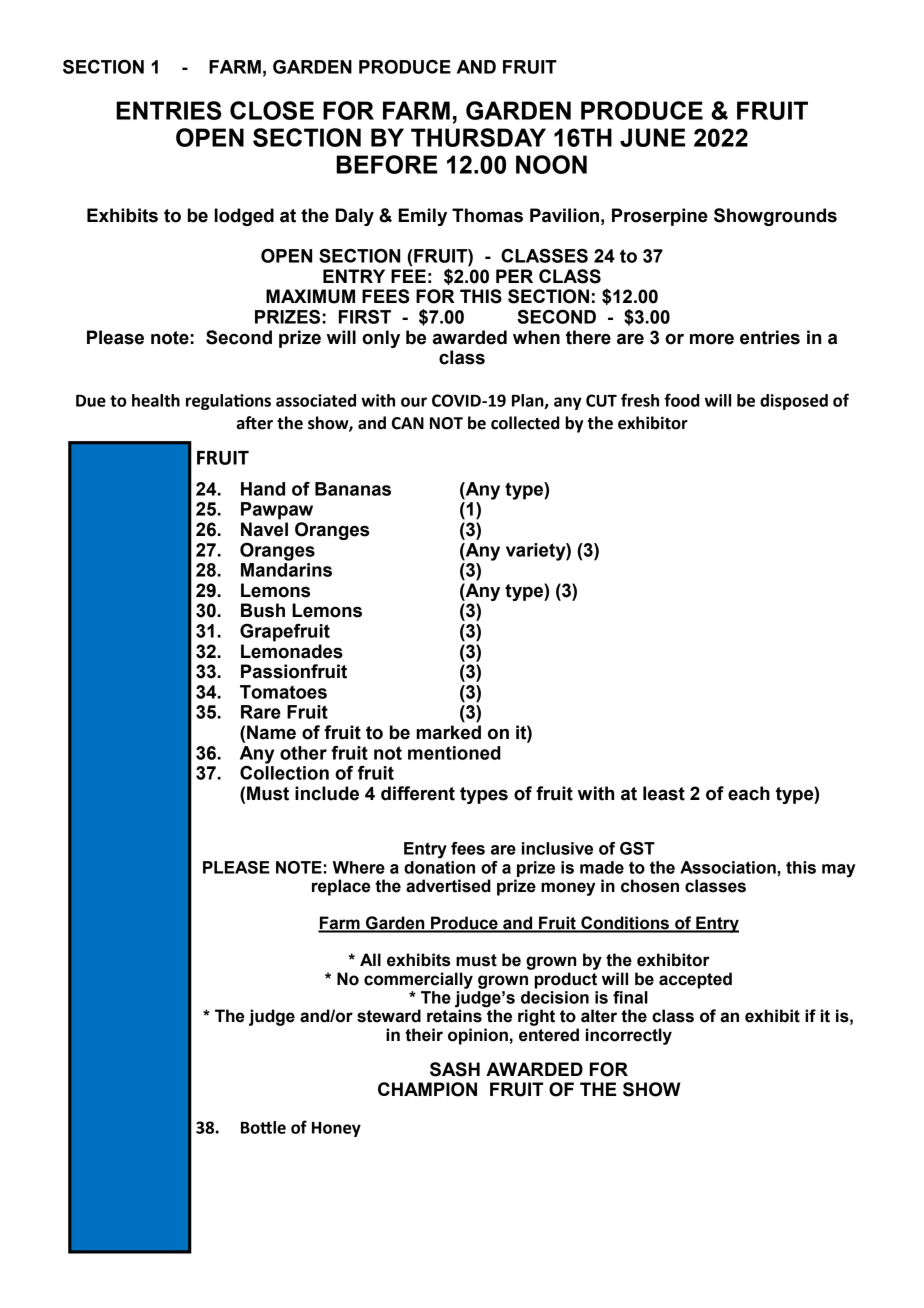  What do you see at coordinates (478, 137) in the screenshot?
I see `THURSDAY` at bounding box center [478, 137].
